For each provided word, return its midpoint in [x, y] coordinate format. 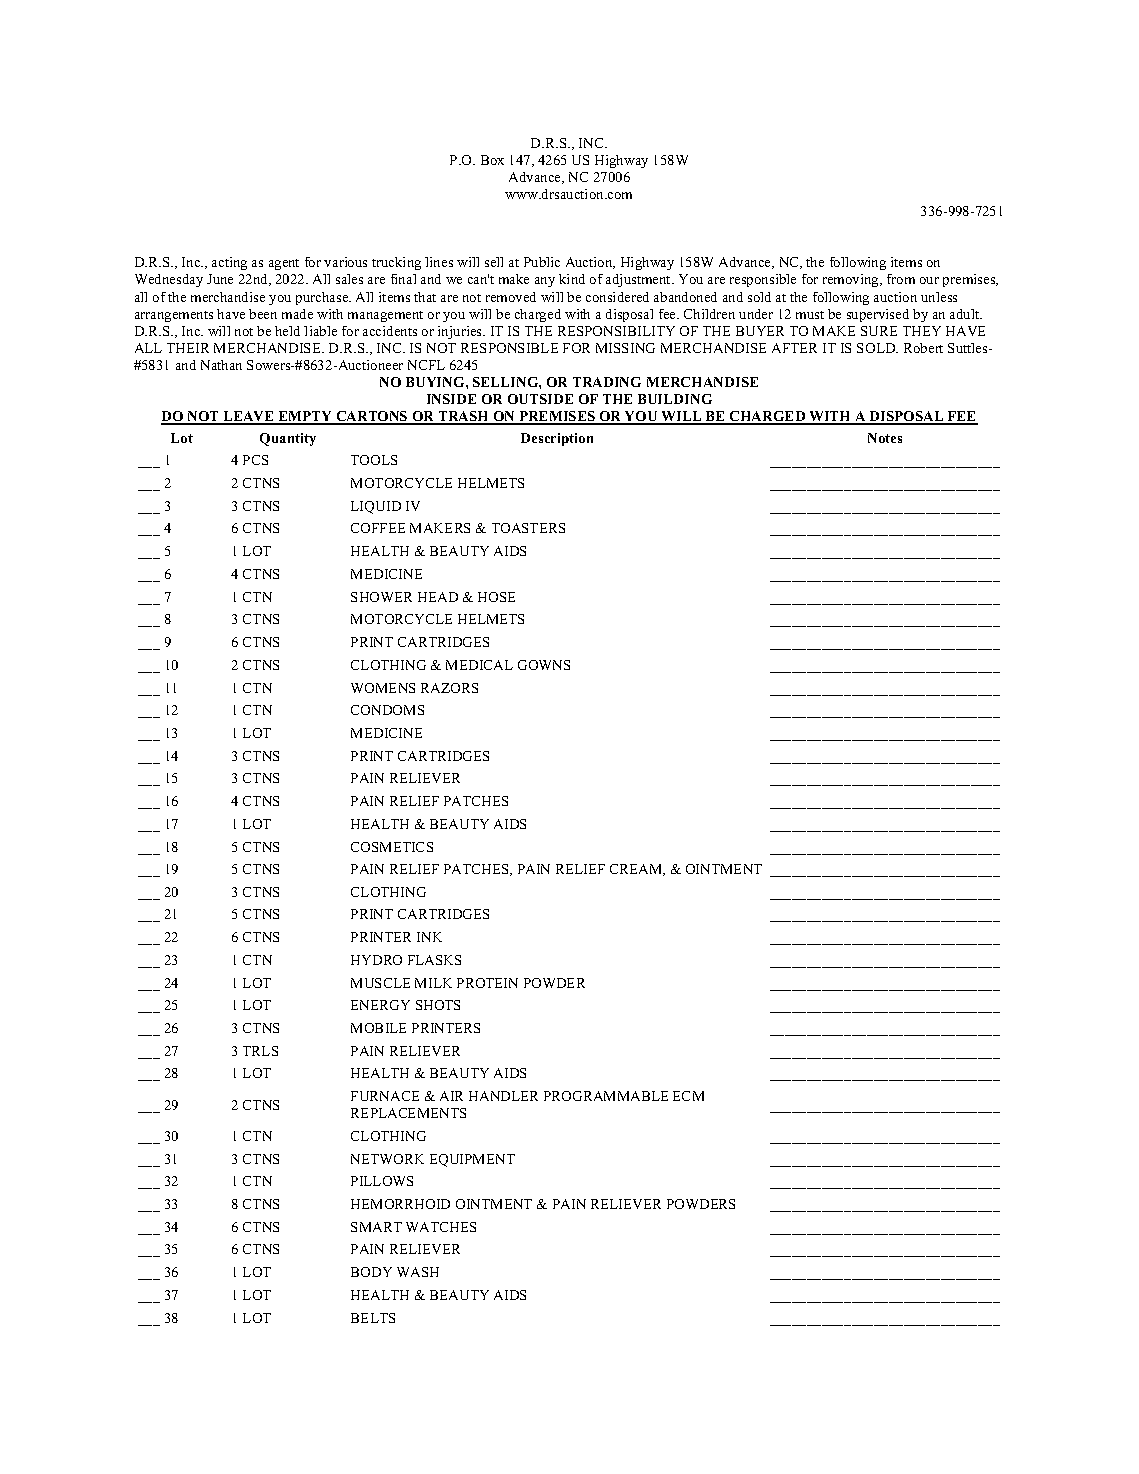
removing [852, 280]
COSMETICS [392, 847]
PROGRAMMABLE [606, 1096]
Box [492, 160]
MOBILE [378, 1028]
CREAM [637, 870]
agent [284, 264]
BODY [371, 1272]
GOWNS [544, 665]
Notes [885, 438]
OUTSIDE [540, 399]
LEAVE [249, 418]
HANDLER [503, 1096]
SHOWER [381, 597]
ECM [688, 1096]
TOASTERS [528, 528]
